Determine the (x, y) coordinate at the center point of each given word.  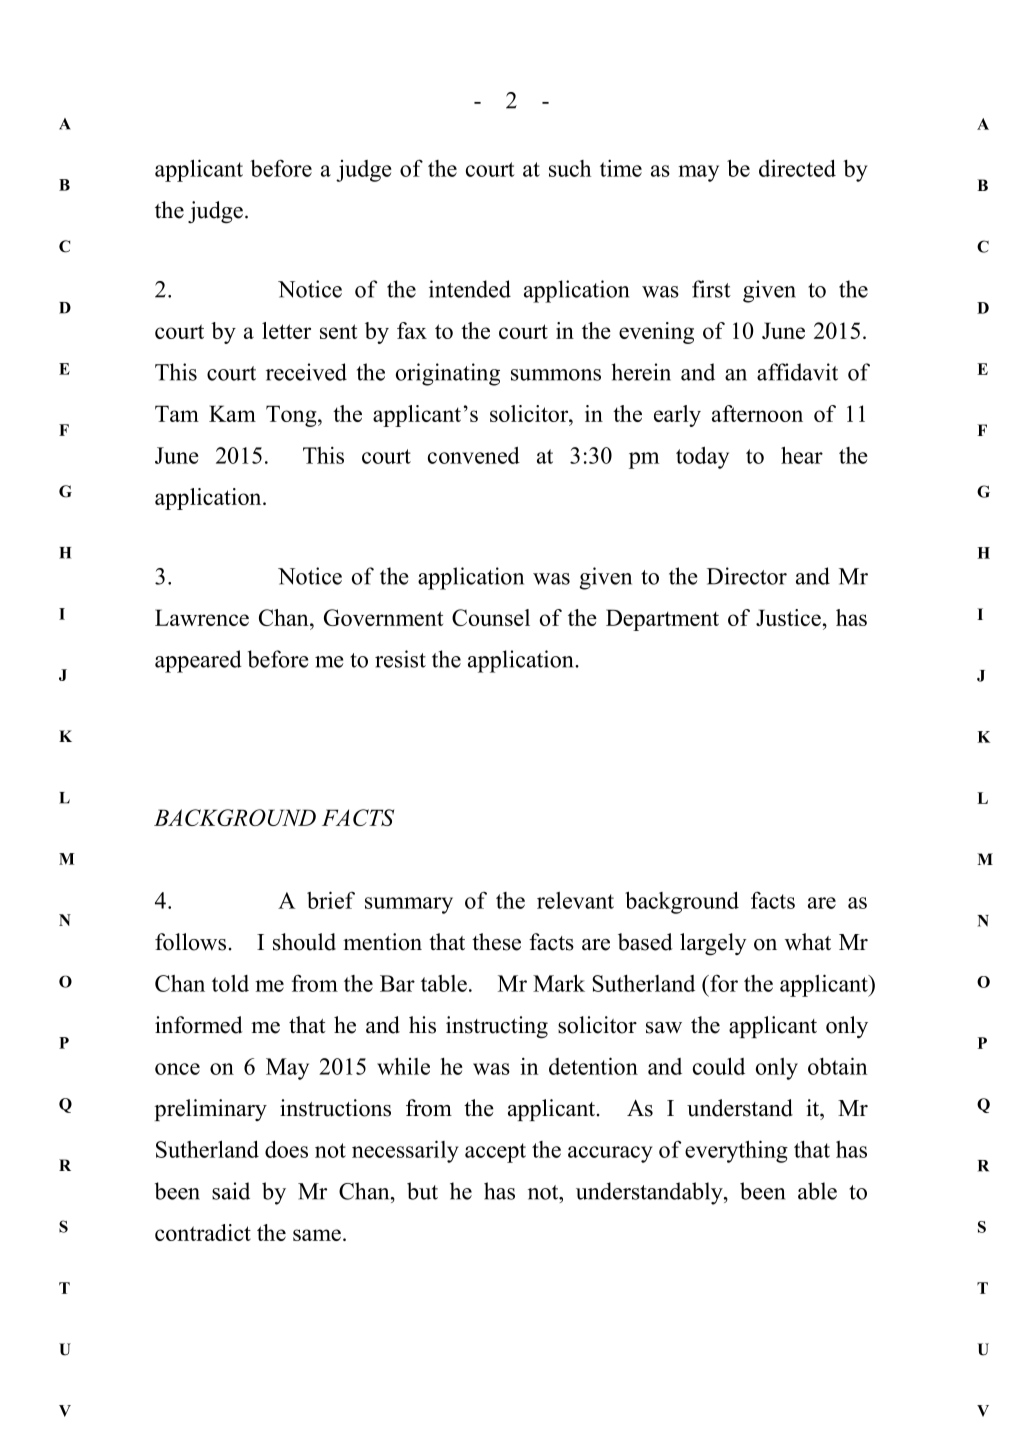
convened (474, 455)
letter (286, 330)
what (808, 942)
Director (747, 576)
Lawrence (202, 617)
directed (797, 168)
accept (495, 1153)
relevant (575, 900)
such (570, 168)
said (231, 1191)
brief (331, 900)
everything (736, 1151)
